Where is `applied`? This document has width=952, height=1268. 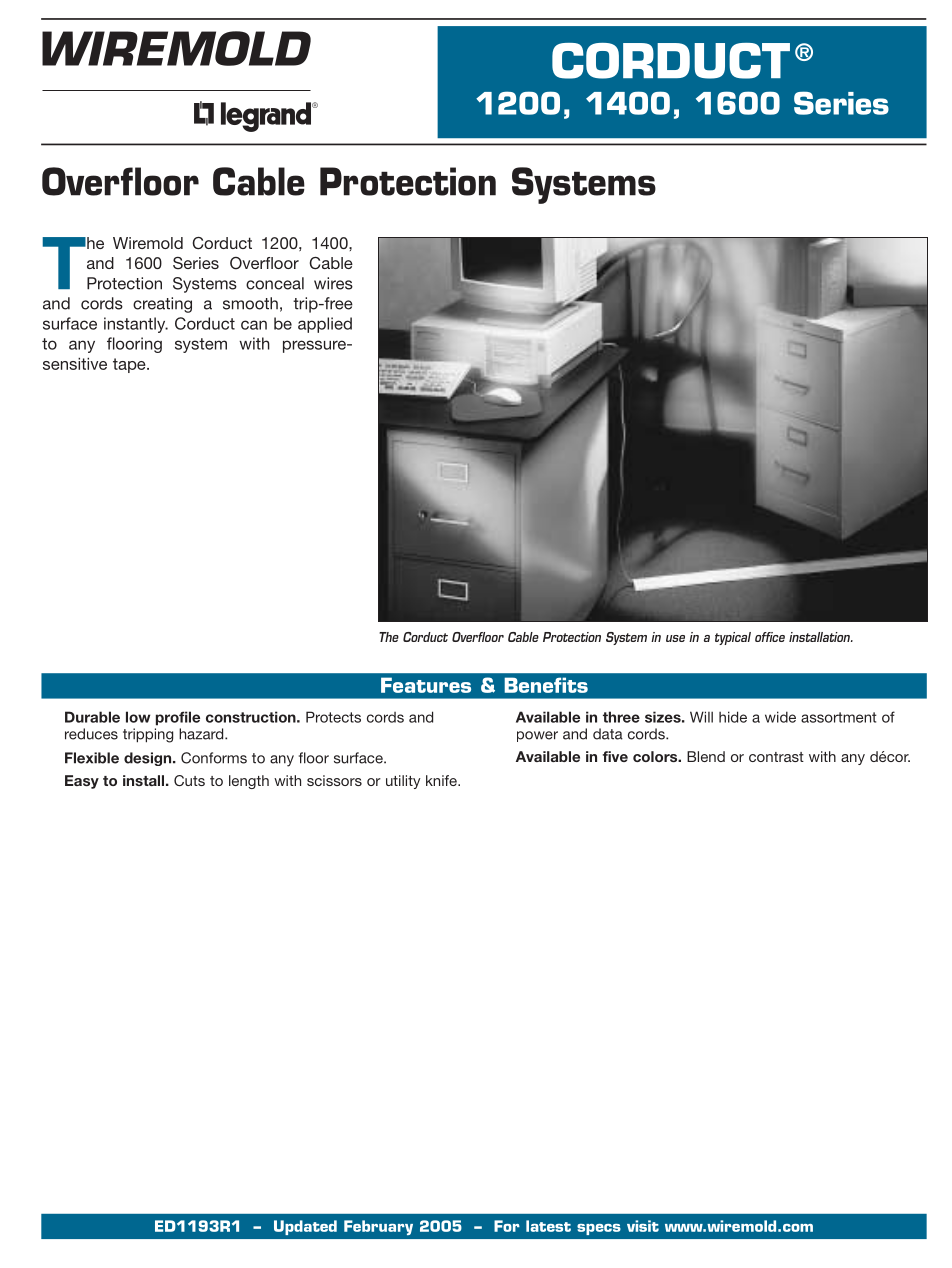
applied is located at coordinates (325, 325).
